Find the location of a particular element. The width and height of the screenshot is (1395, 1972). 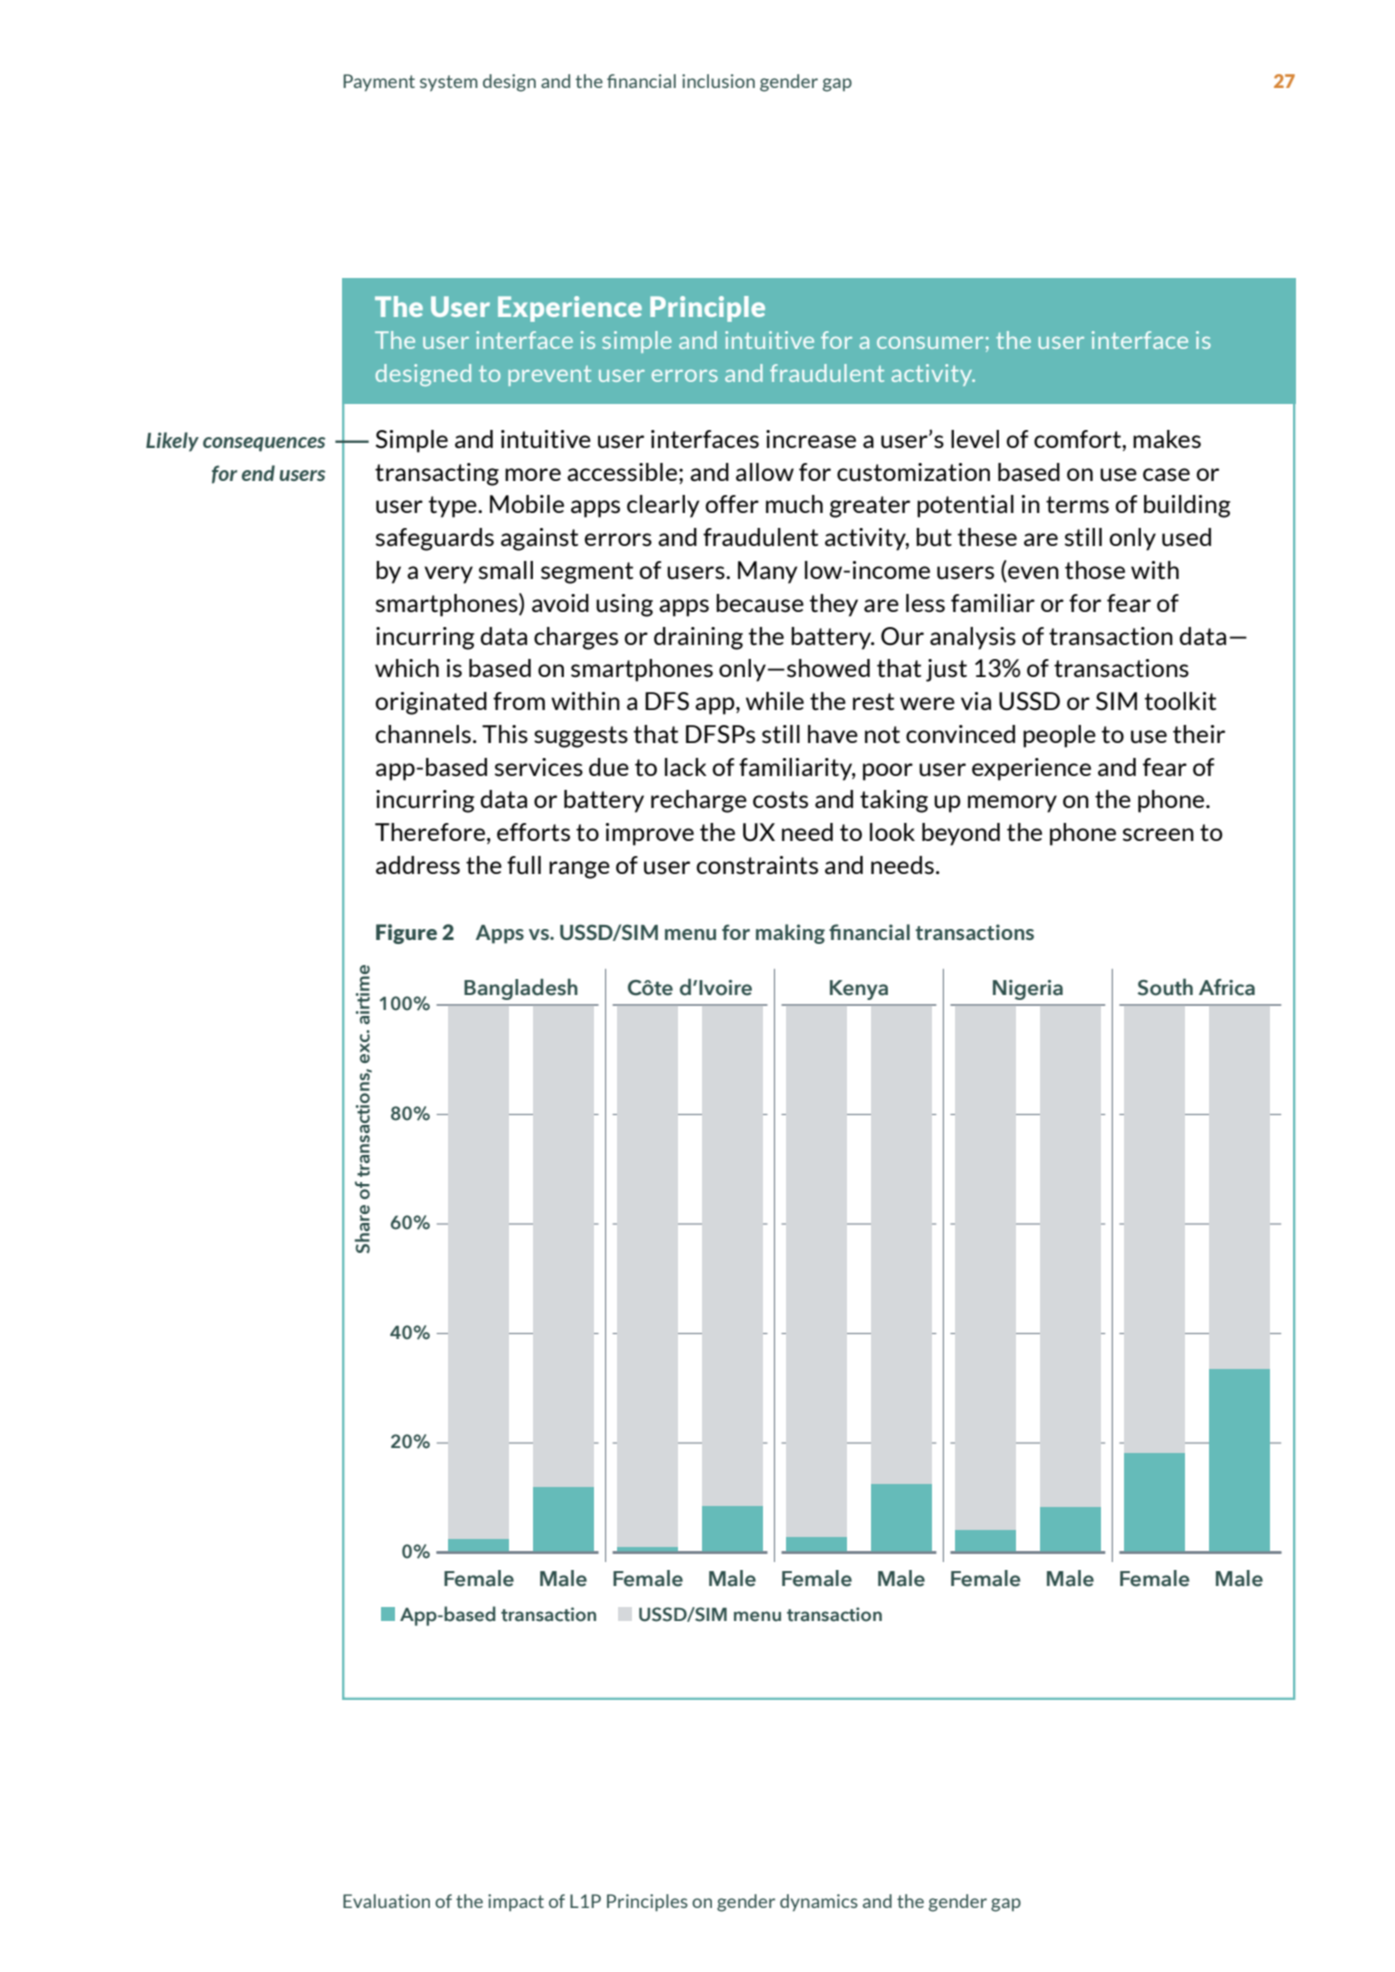

inclusion is located at coordinates (718, 81).
